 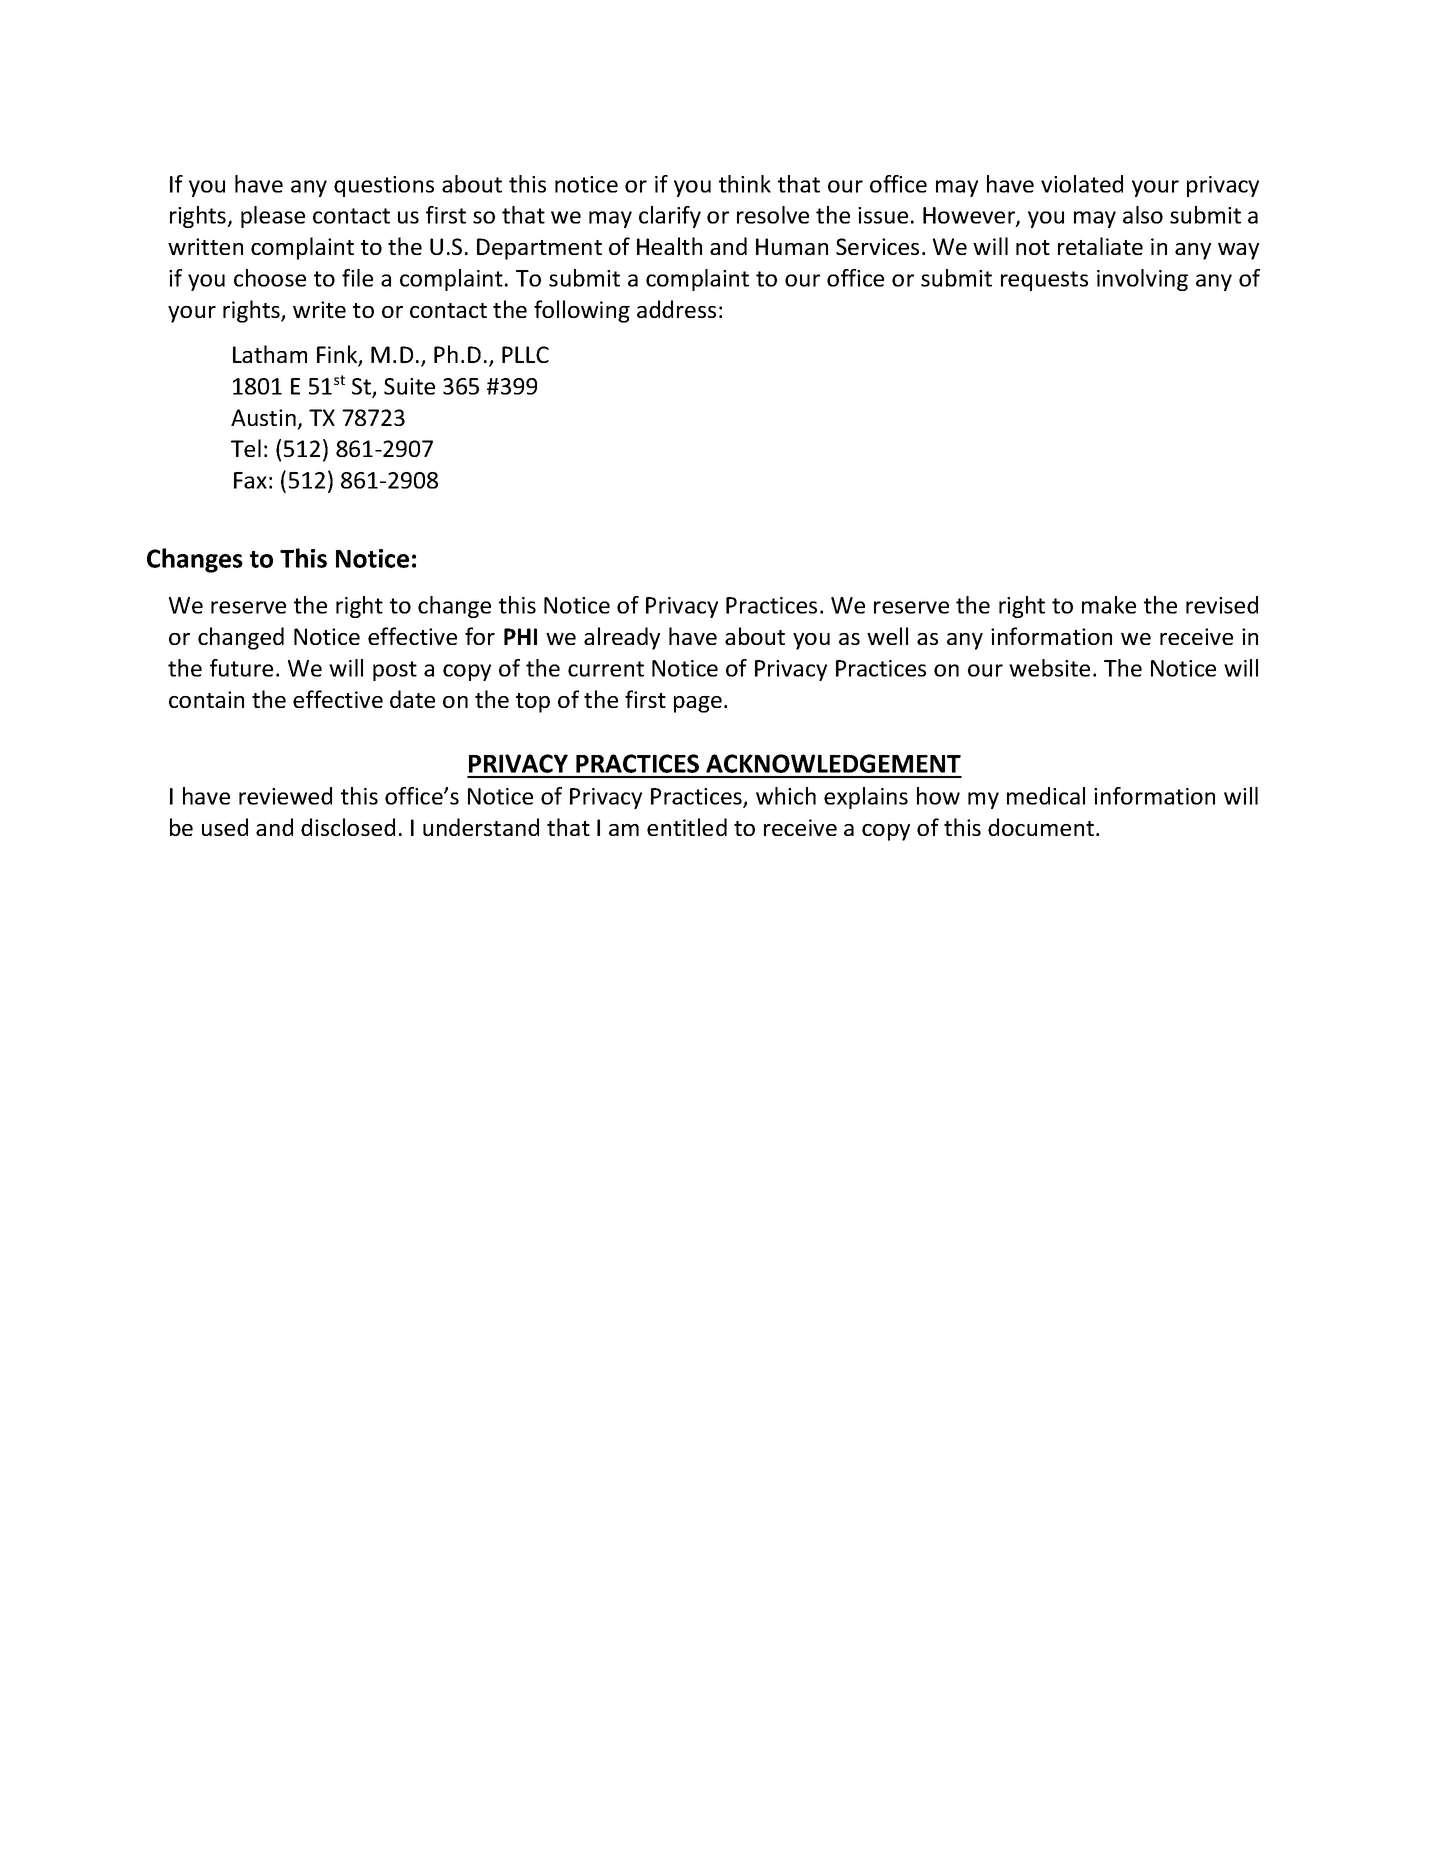 I want to click on resolve, so click(x=773, y=215).
